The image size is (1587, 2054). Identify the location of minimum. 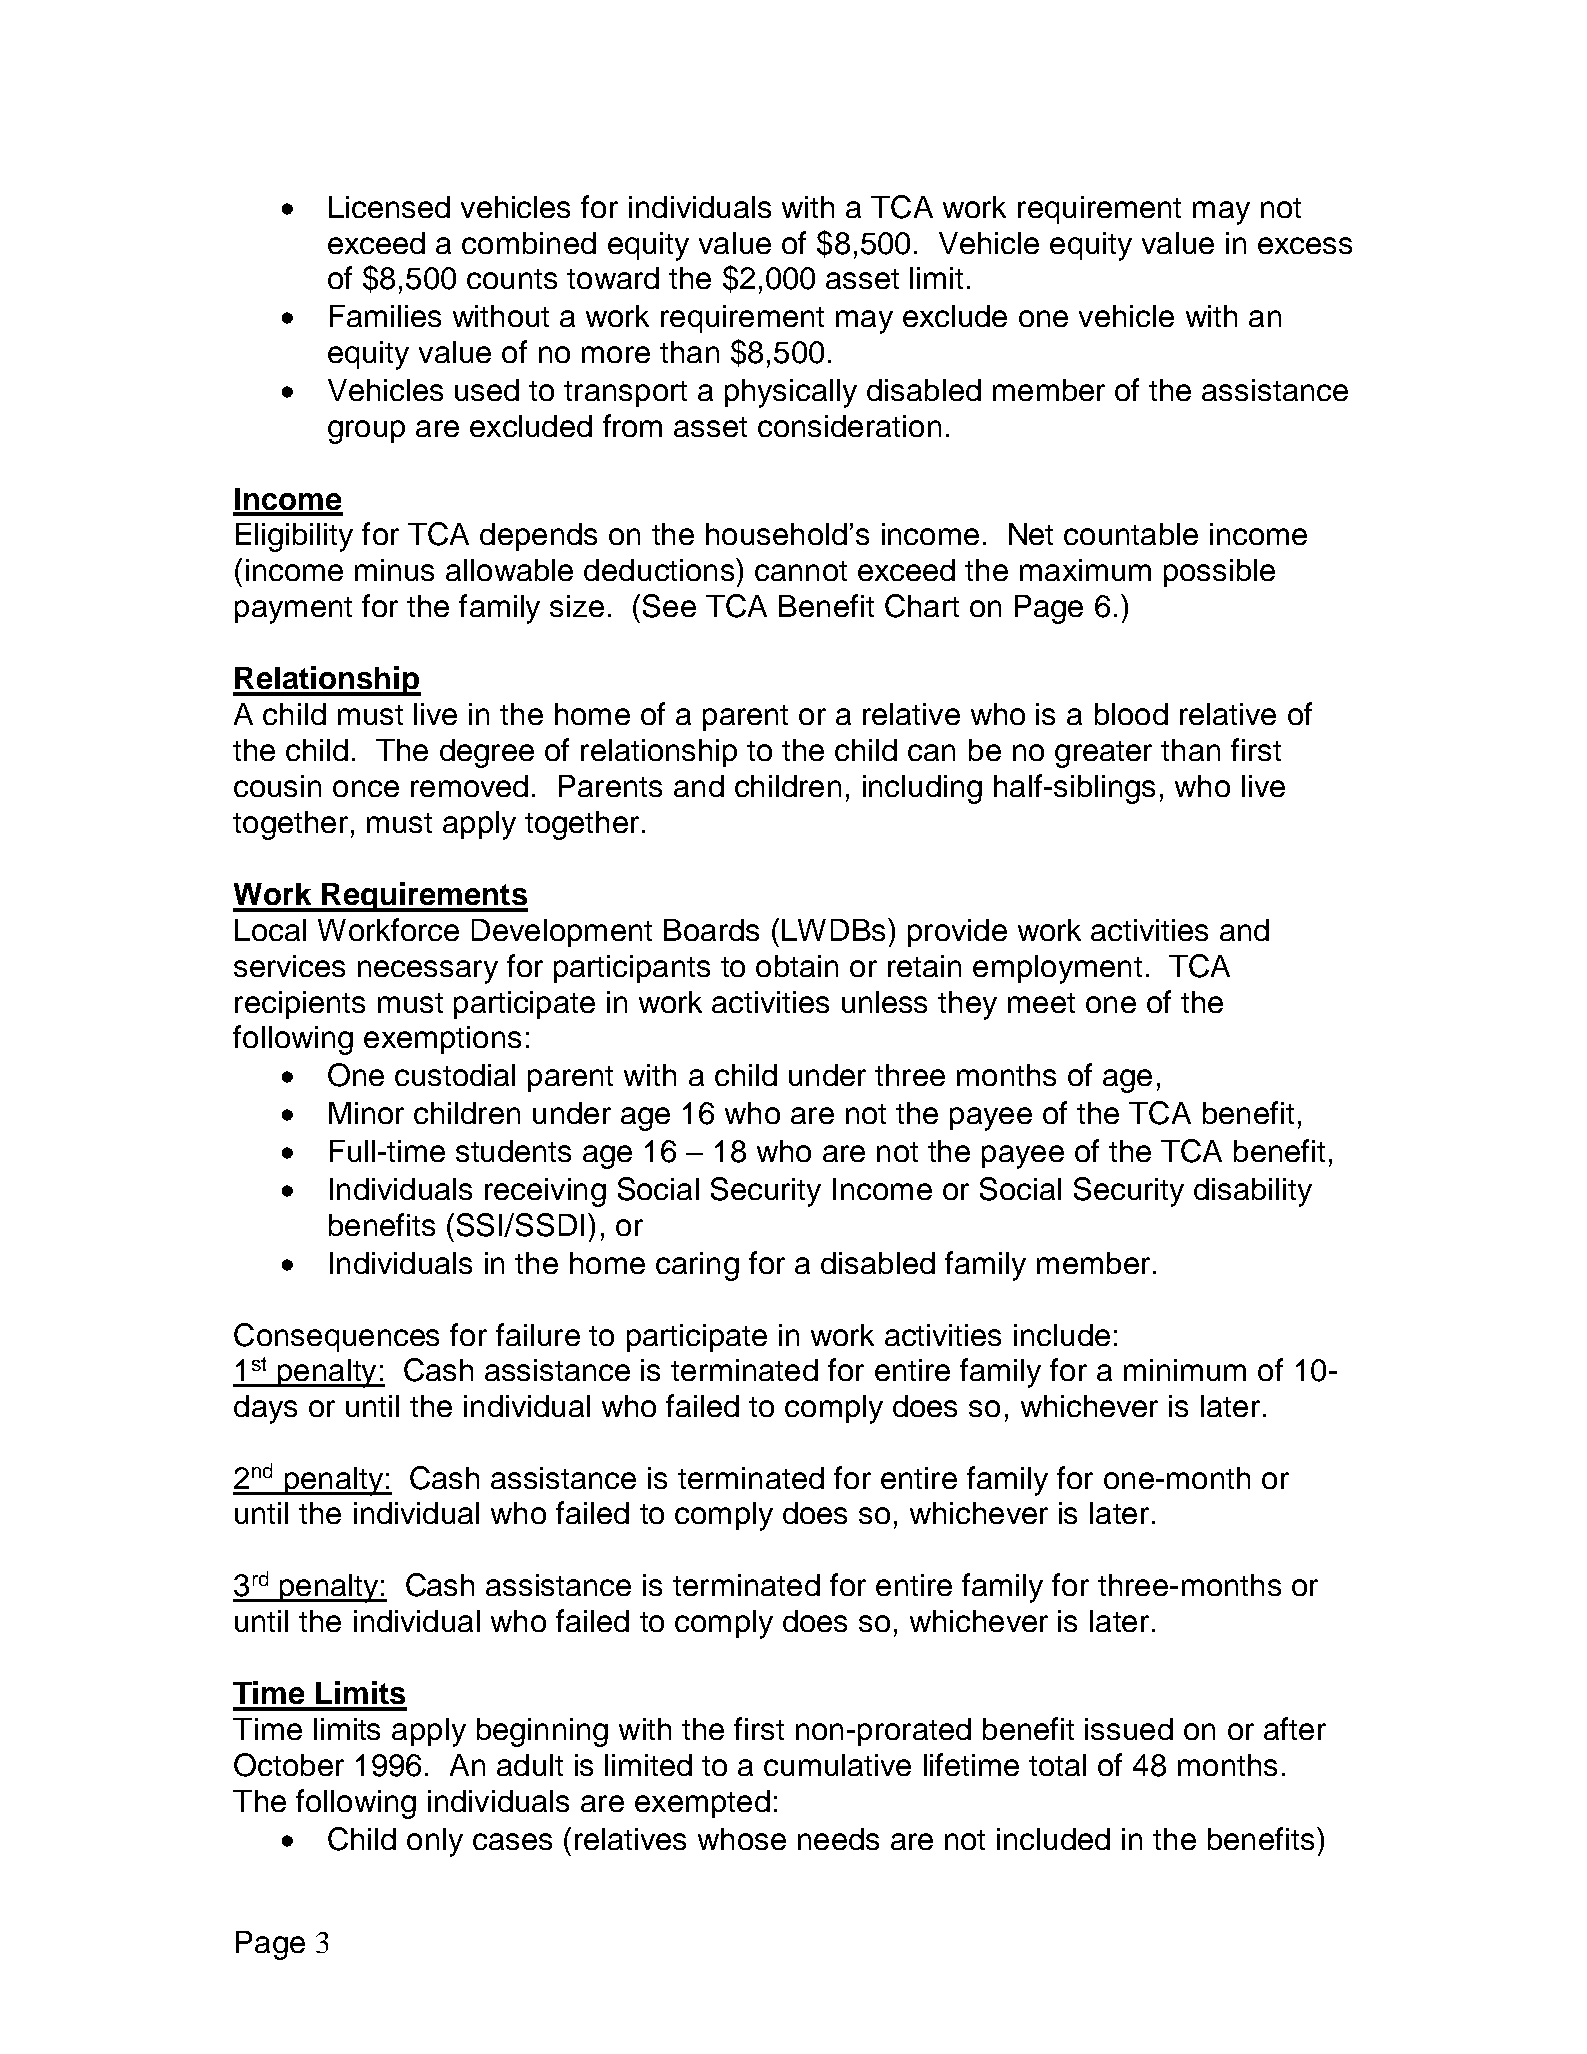
(1185, 1370).
